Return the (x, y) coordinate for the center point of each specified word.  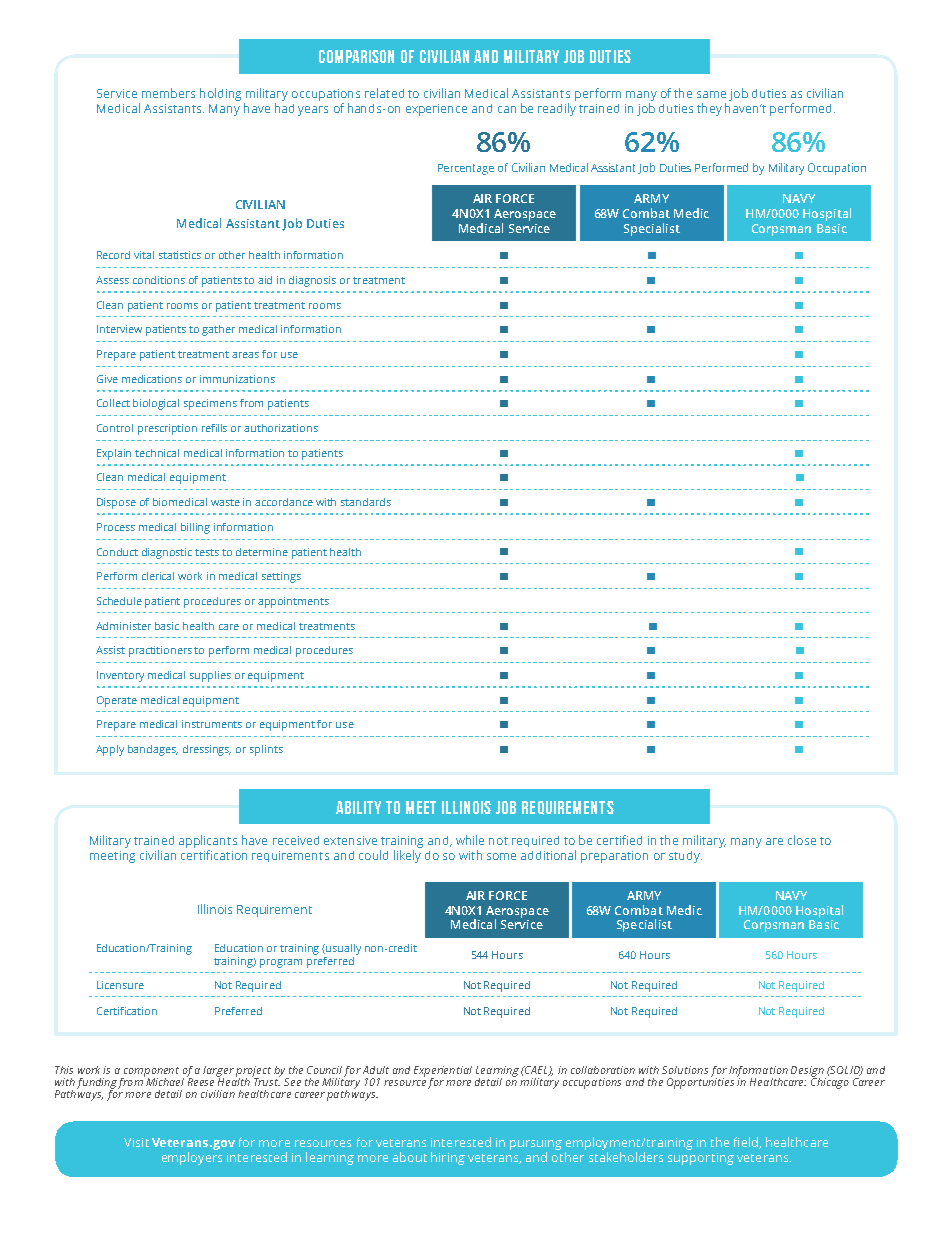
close (802, 840)
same (711, 94)
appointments (293, 602)
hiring (448, 1158)
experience (436, 110)
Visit (136, 1142)
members (168, 93)
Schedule (119, 601)
